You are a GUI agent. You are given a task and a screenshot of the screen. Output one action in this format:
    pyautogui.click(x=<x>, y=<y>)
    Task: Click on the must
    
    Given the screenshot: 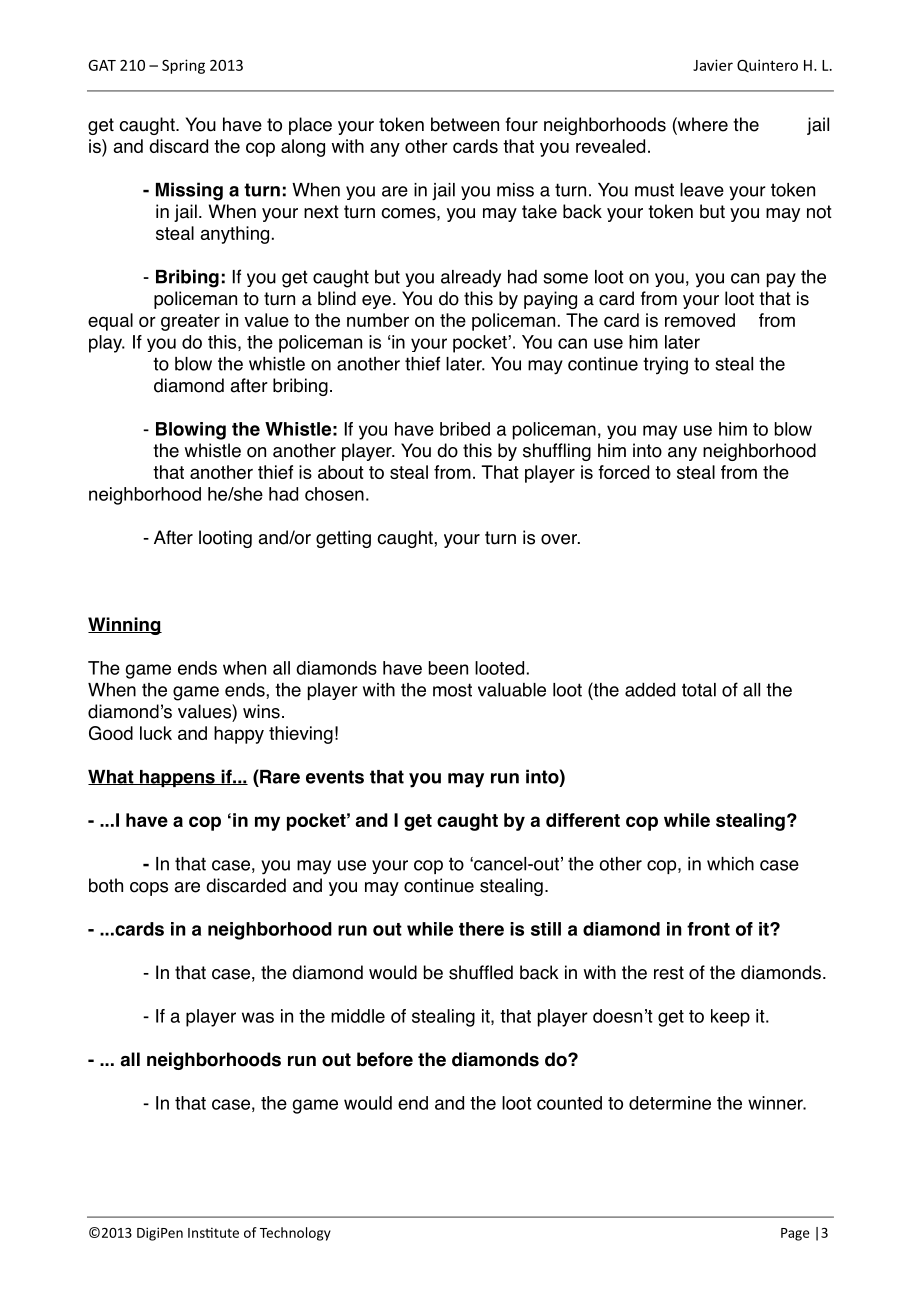 What is the action you would take?
    pyautogui.click(x=654, y=190)
